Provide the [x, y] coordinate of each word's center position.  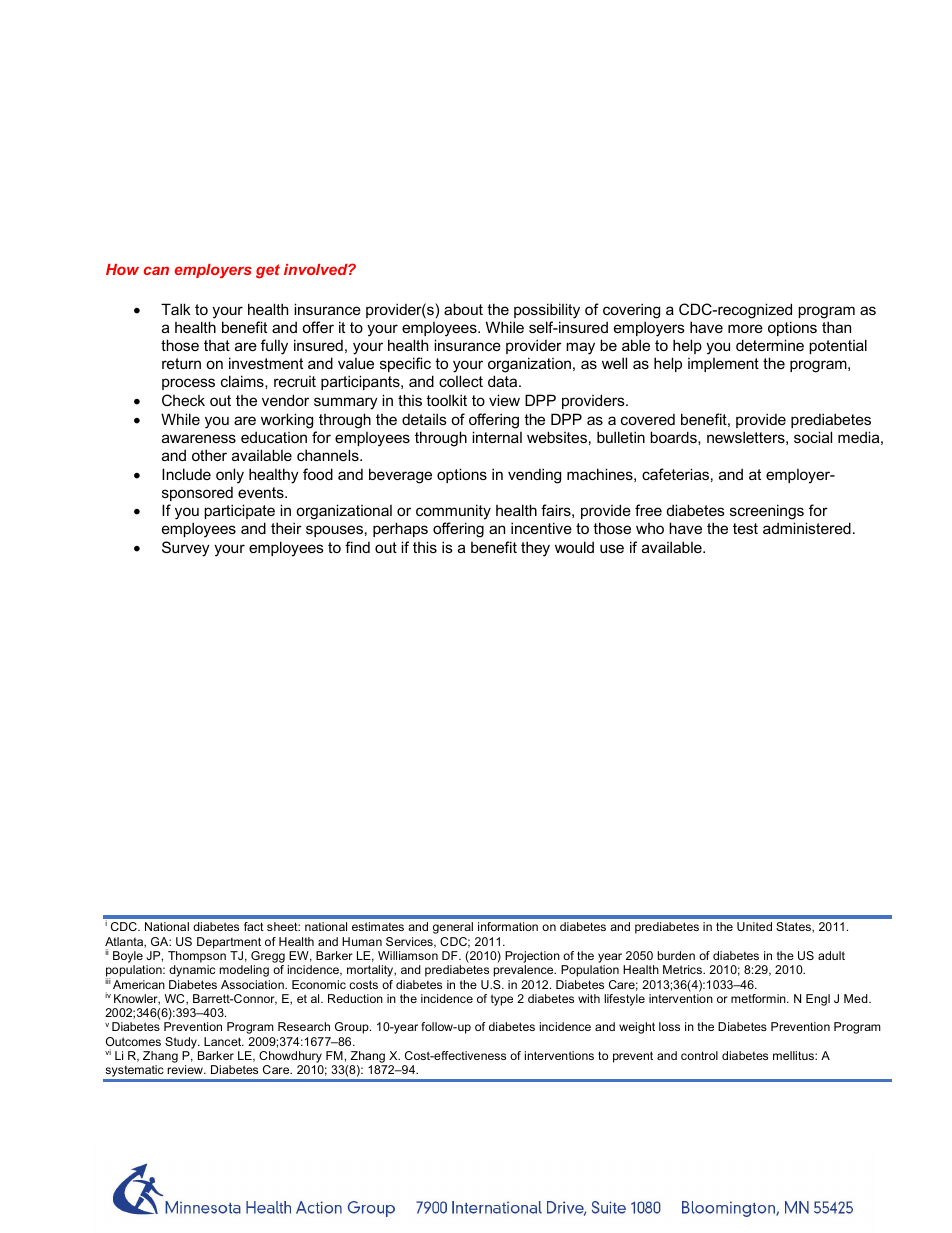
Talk [176, 309]
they [535, 549]
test [745, 528]
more [745, 328]
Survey [186, 549]
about [463, 309]
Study [182, 1043]
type [502, 1000]
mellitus [794, 1055]
